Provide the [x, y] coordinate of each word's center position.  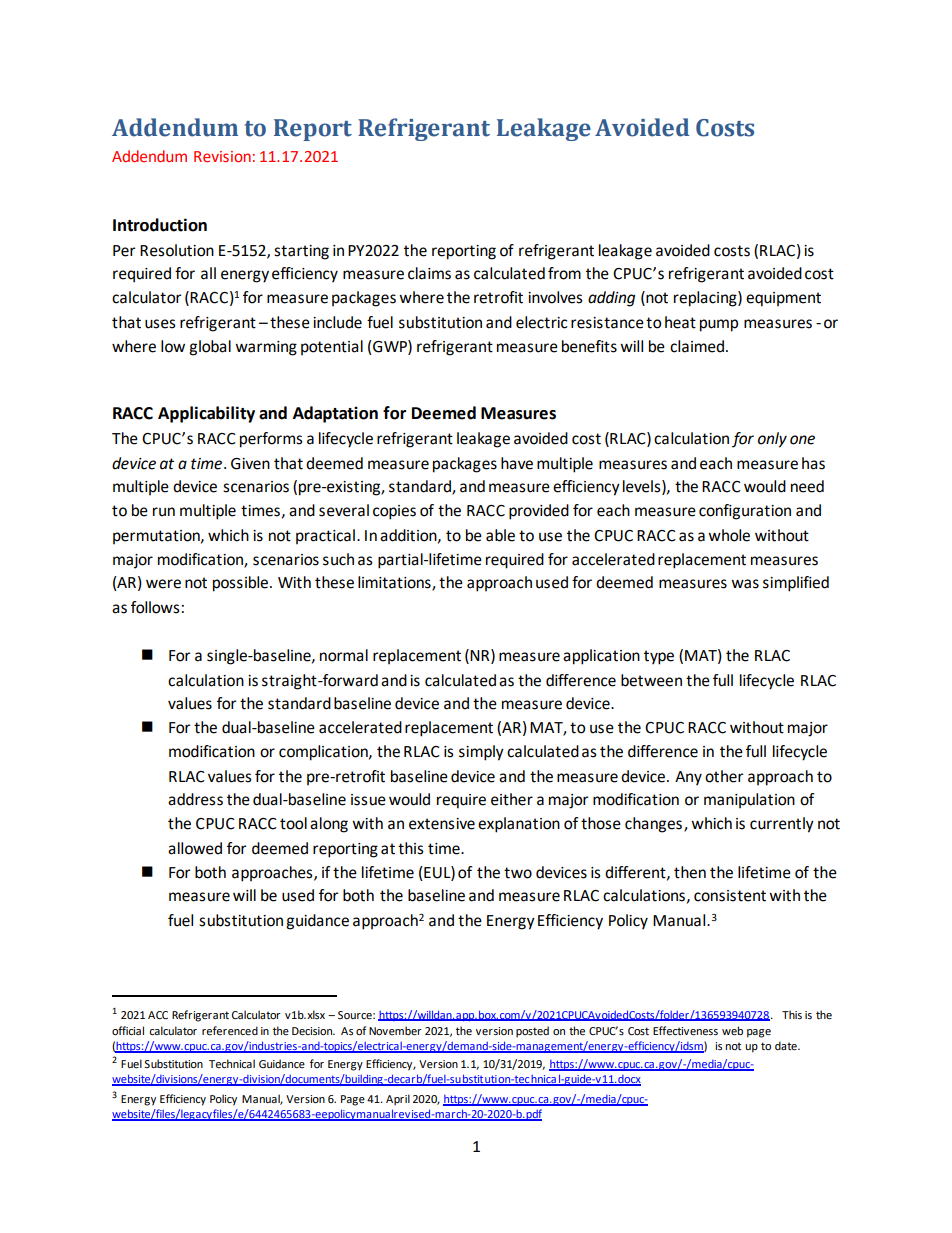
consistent [730, 896]
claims [429, 273]
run [164, 512]
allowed [195, 848]
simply [481, 753]
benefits [589, 346]
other [724, 776]
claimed [697, 346]
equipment [783, 299]
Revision [222, 156]
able [500, 535]
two [518, 873]
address [195, 799]
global [210, 348]
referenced [230, 1030]
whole [729, 535]
